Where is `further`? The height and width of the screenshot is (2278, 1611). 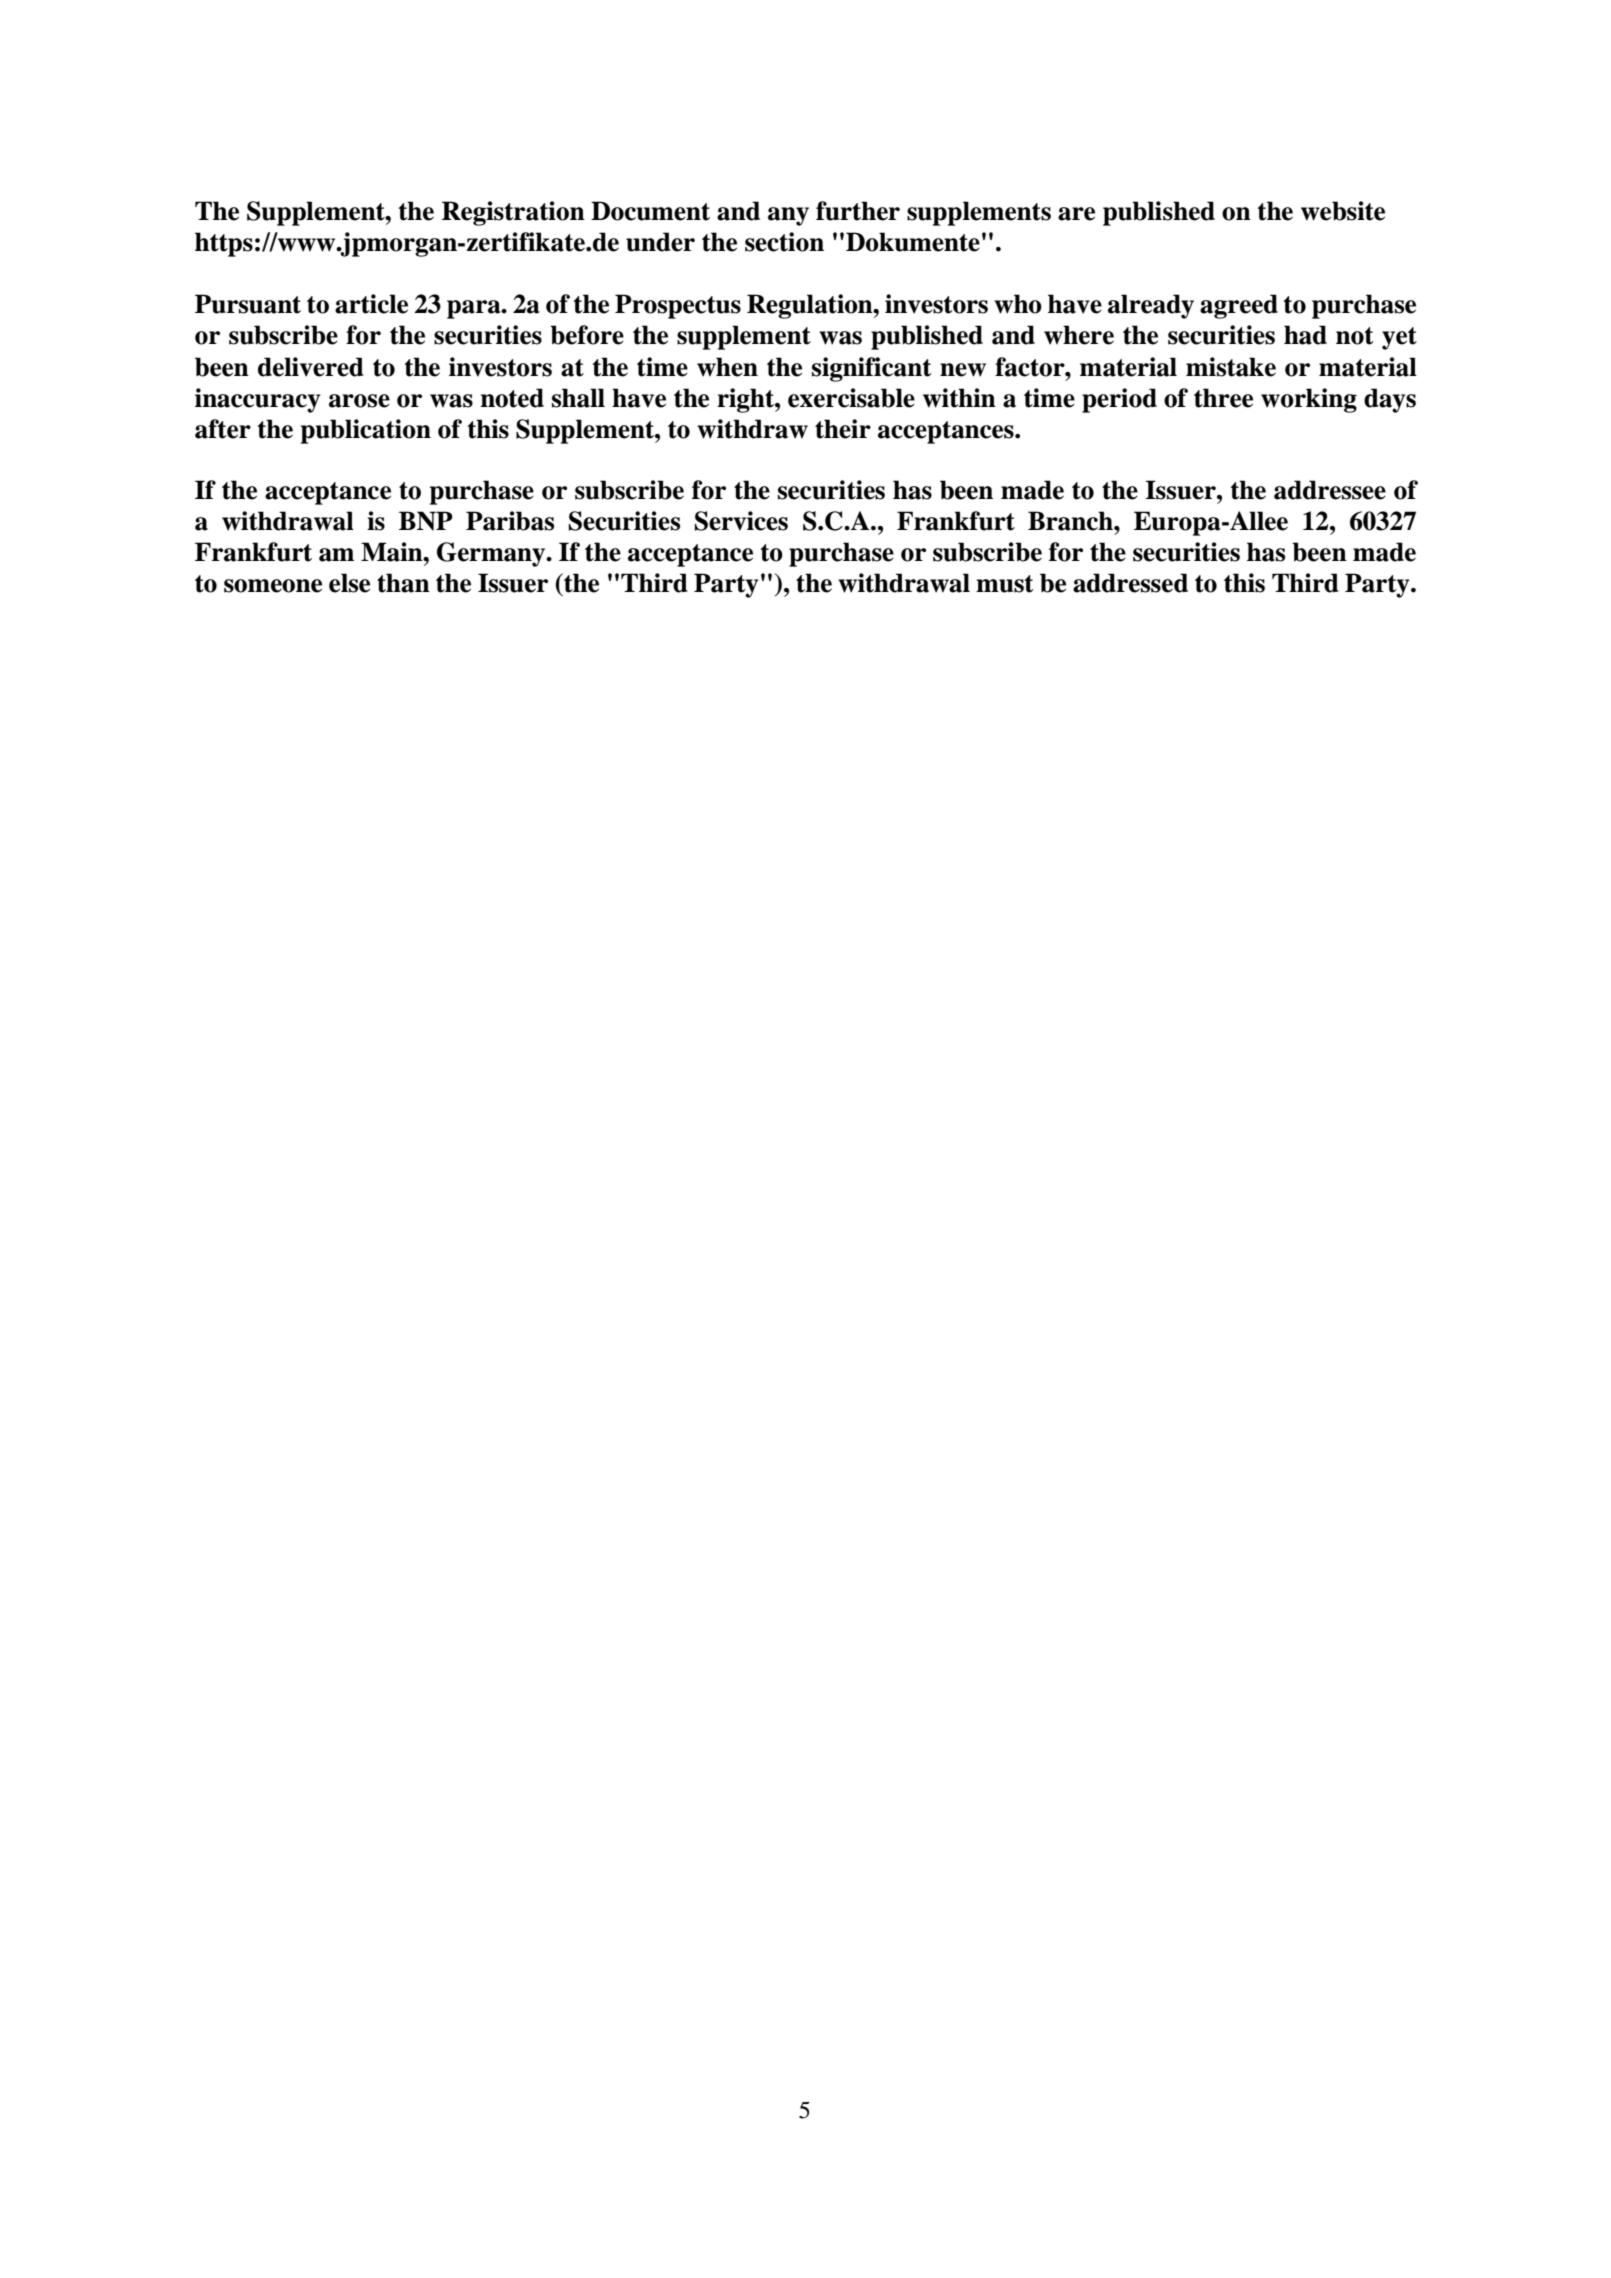 further is located at coordinates (858, 211).
